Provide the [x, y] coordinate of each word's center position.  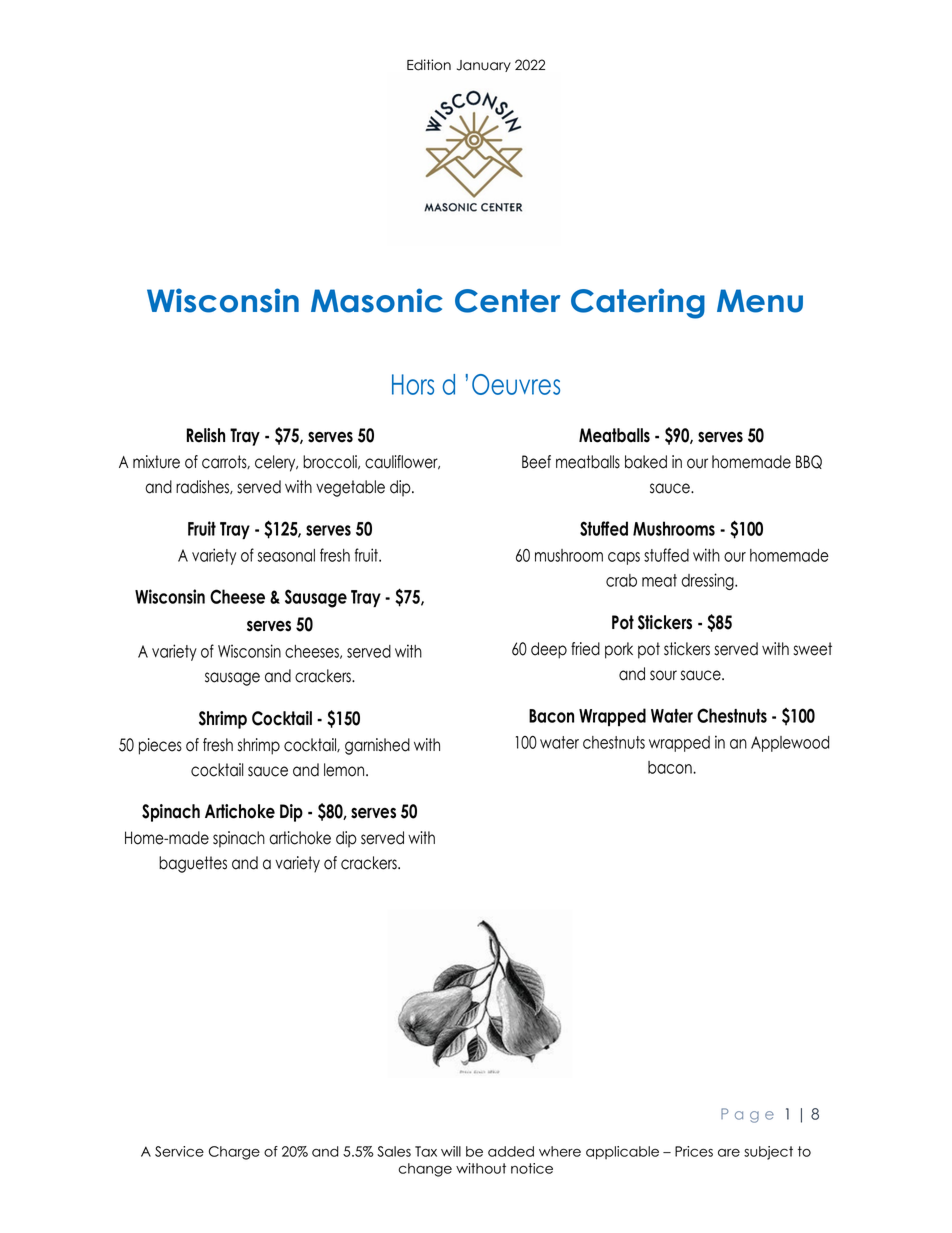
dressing [708, 581]
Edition [429, 65]
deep [549, 650]
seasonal [286, 555]
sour [663, 675]
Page [747, 1115]
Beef [536, 462]
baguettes [193, 864]
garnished [377, 746]
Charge [234, 1153]
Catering [638, 303]
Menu [760, 301]
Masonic [377, 300]
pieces [160, 746]
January [484, 66]
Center [507, 301]
